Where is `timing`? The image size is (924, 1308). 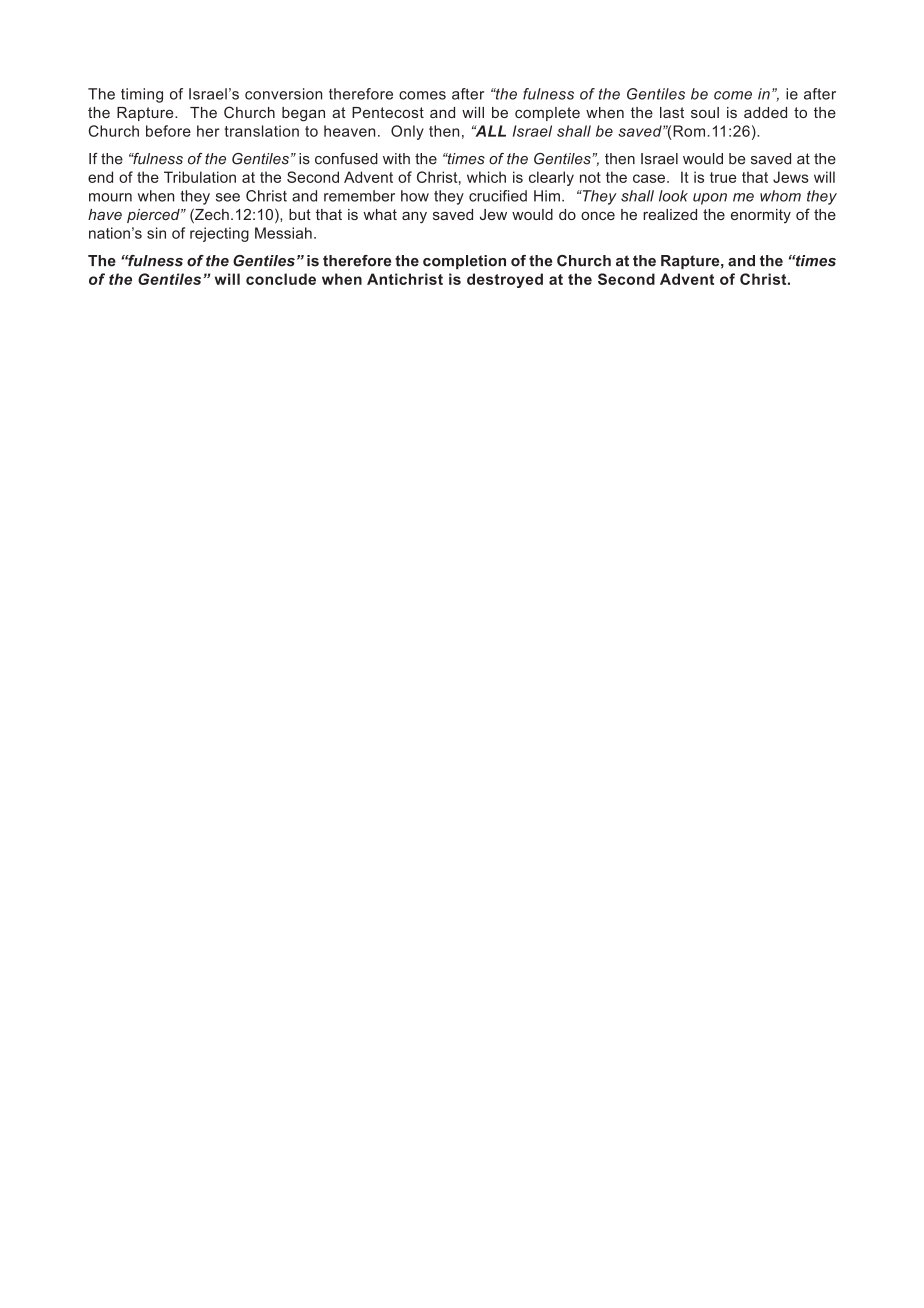 timing is located at coordinates (142, 95).
